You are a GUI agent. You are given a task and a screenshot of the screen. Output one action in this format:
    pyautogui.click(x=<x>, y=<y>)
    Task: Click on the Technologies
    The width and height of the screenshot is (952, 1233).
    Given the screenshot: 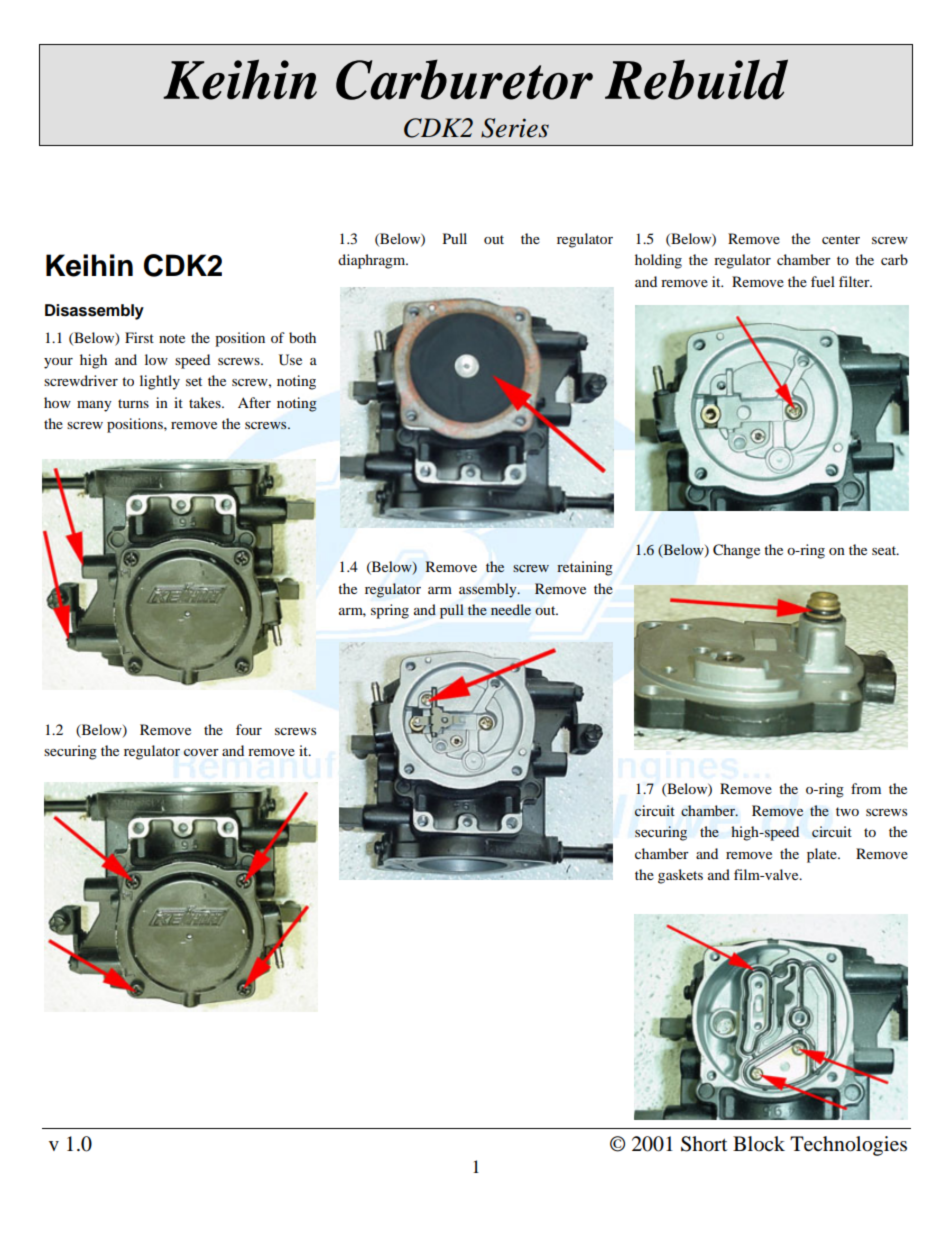 What is the action you would take?
    pyautogui.click(x=848, y=1146)
